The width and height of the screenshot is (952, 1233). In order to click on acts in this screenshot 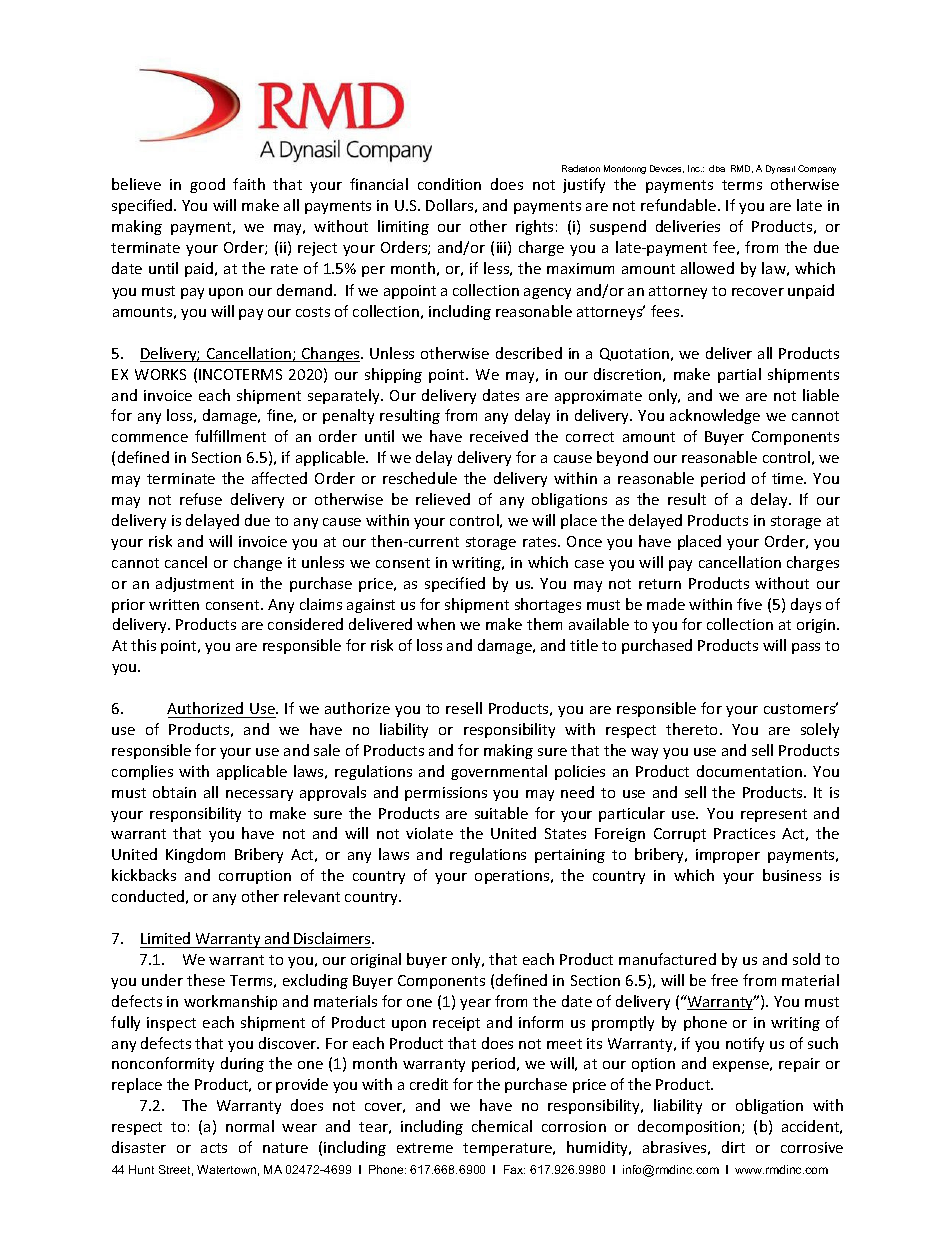, I will do `click(214, 1148)`.
